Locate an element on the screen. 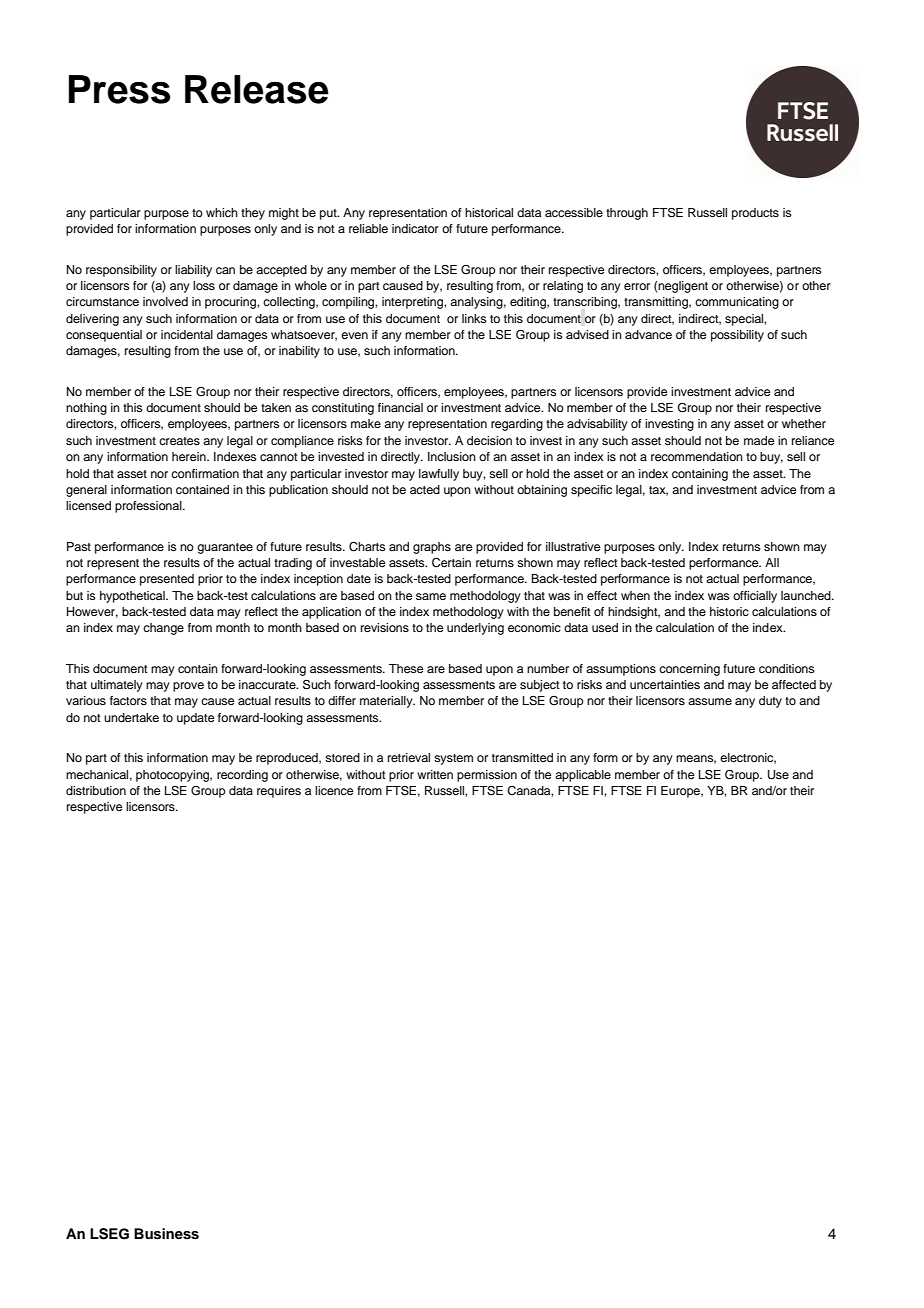  applicable is located at coordinates (583, 776).
